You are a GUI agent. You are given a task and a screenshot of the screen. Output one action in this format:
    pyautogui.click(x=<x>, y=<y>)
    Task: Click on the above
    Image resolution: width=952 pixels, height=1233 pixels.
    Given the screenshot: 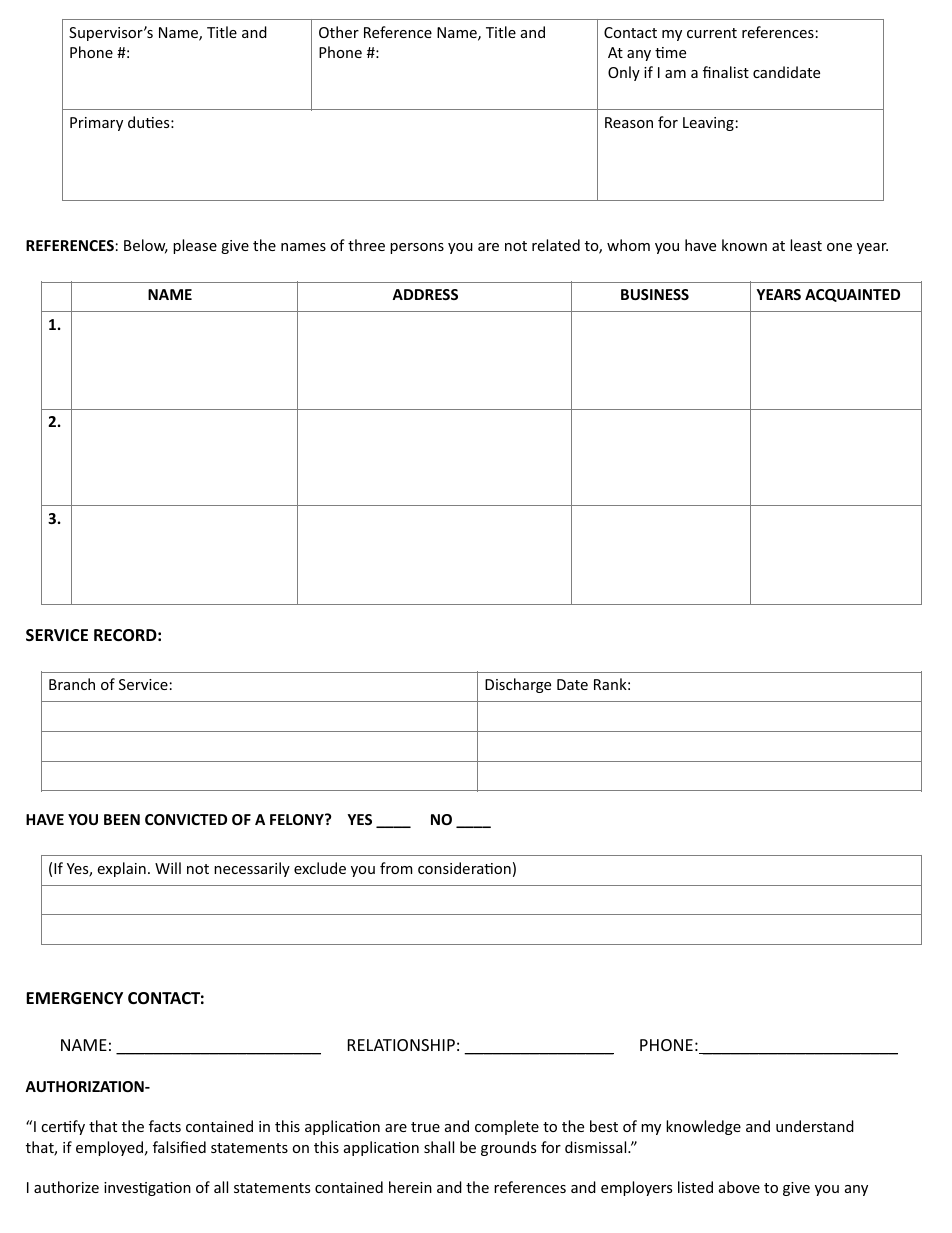 What is the action you would take?
    pyautogui.click(x=739, y=1187)
